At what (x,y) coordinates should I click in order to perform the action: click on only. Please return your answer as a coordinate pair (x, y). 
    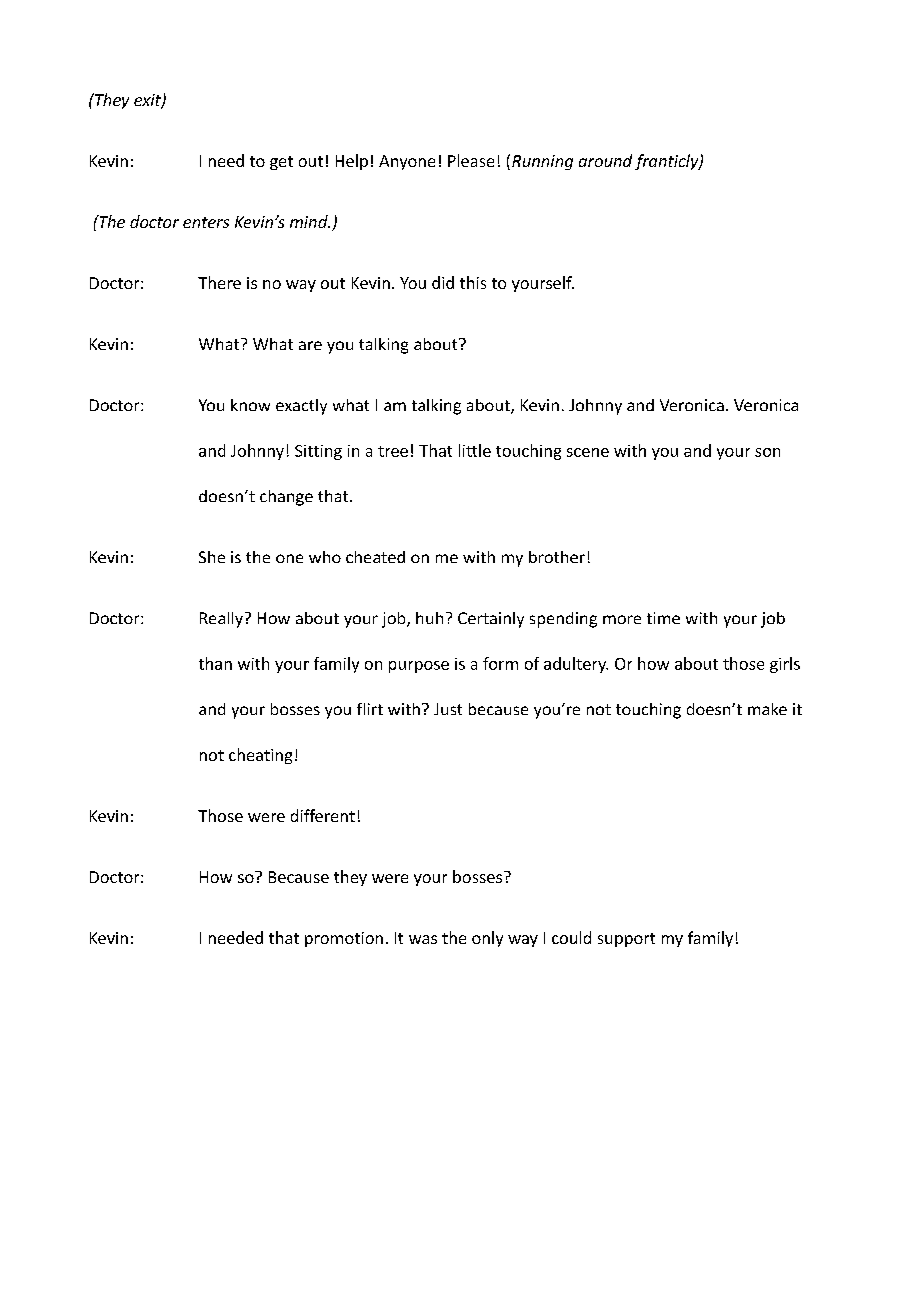
    Looking at the image, I should click on (487, 939).
